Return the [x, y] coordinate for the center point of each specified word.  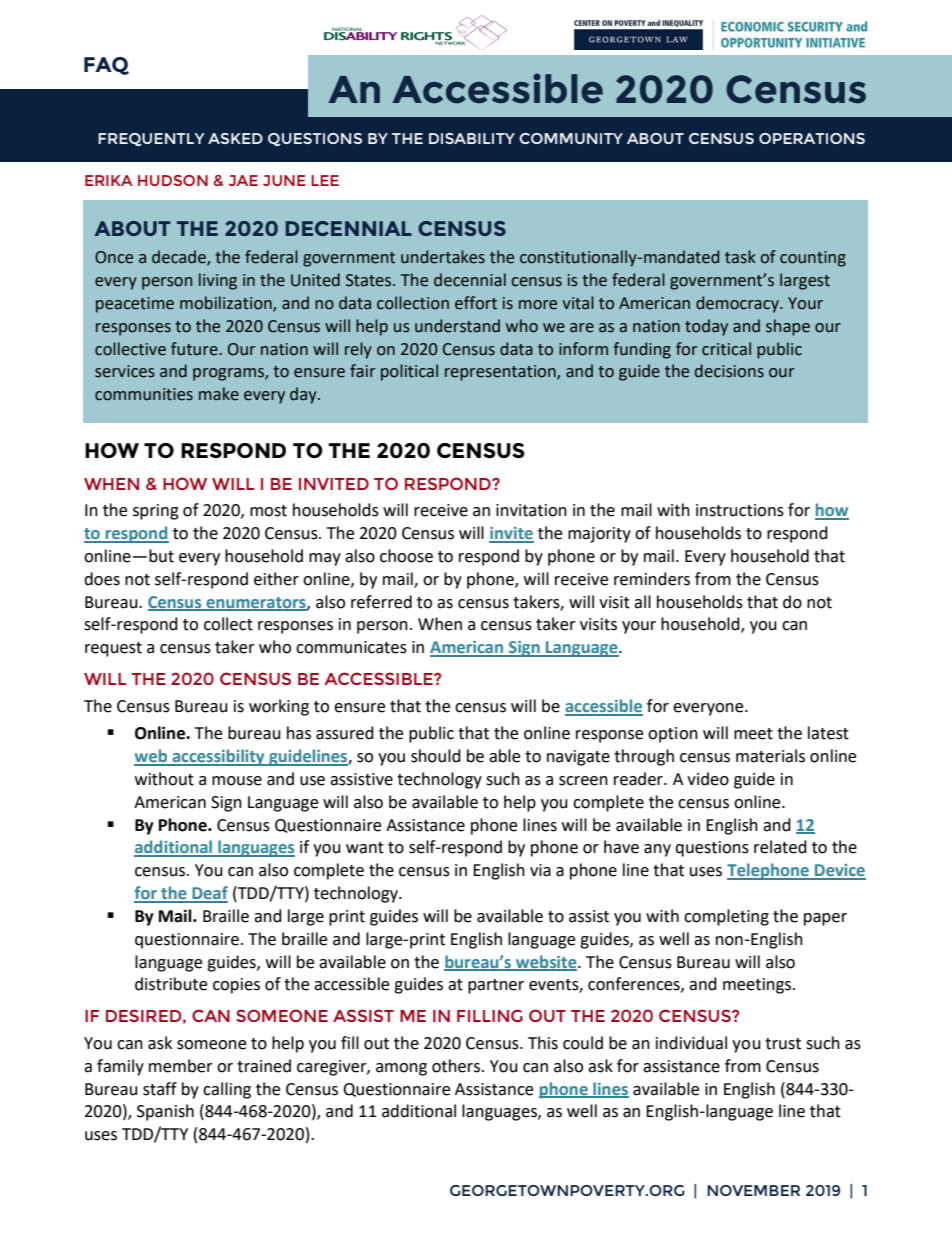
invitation [531, 510]
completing [726, 917]
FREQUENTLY [151, 139]
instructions [740, 510]
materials [770, 756]
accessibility [218, 757]
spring [156, 512]
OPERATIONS [812, 138]
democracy [738, 304]
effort [476, 303]
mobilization [227, 304]
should [436, 756]
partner [496, 986]
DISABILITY [472, 138]
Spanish [165, 1112]
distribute [171, 984]
